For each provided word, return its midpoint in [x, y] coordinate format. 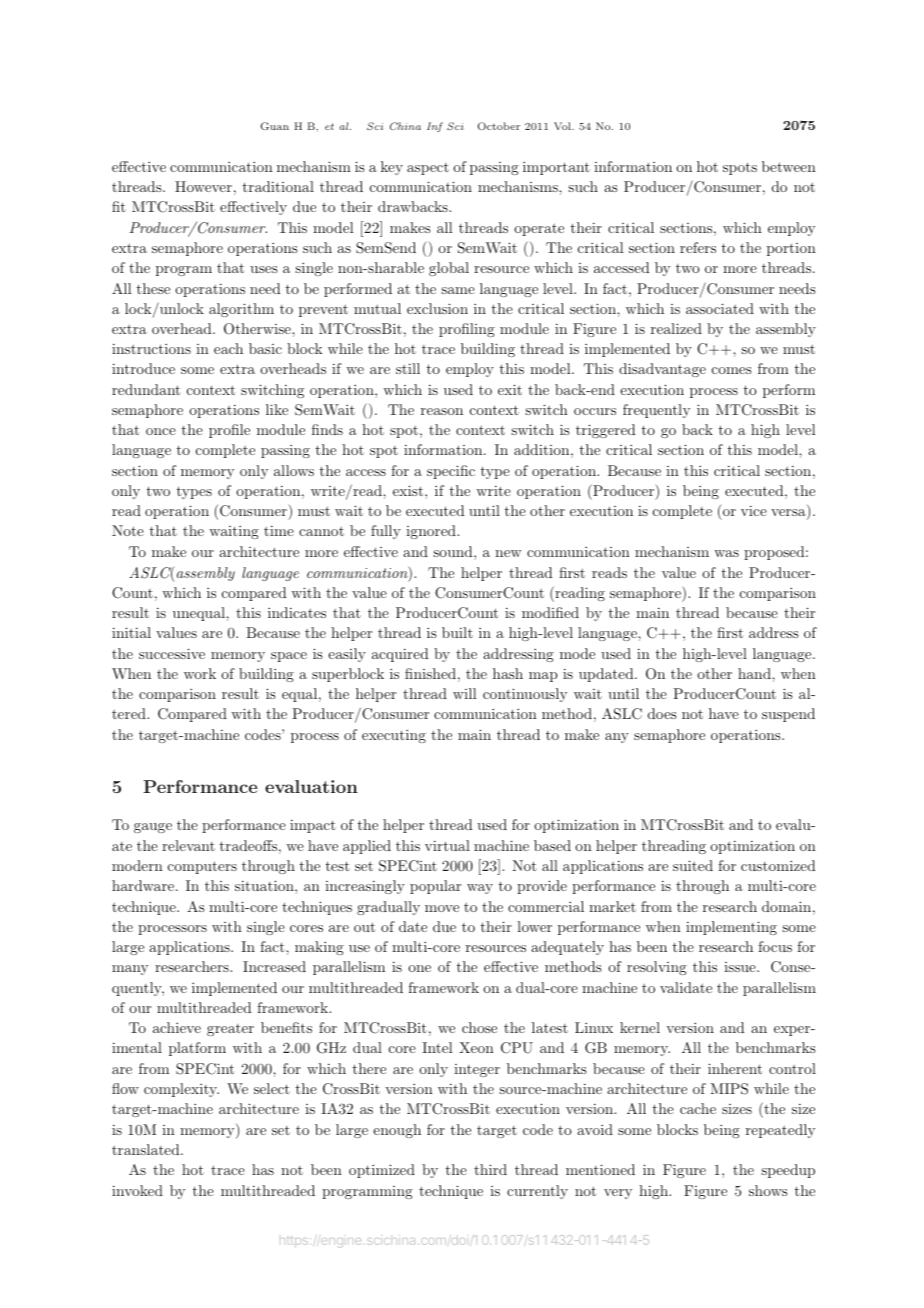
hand [755, 673]
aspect [428, 169]
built [457, 632]
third [490, 1169]
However [203, 186]
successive [172, 653]
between [789, 166]
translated [147, 1149]
